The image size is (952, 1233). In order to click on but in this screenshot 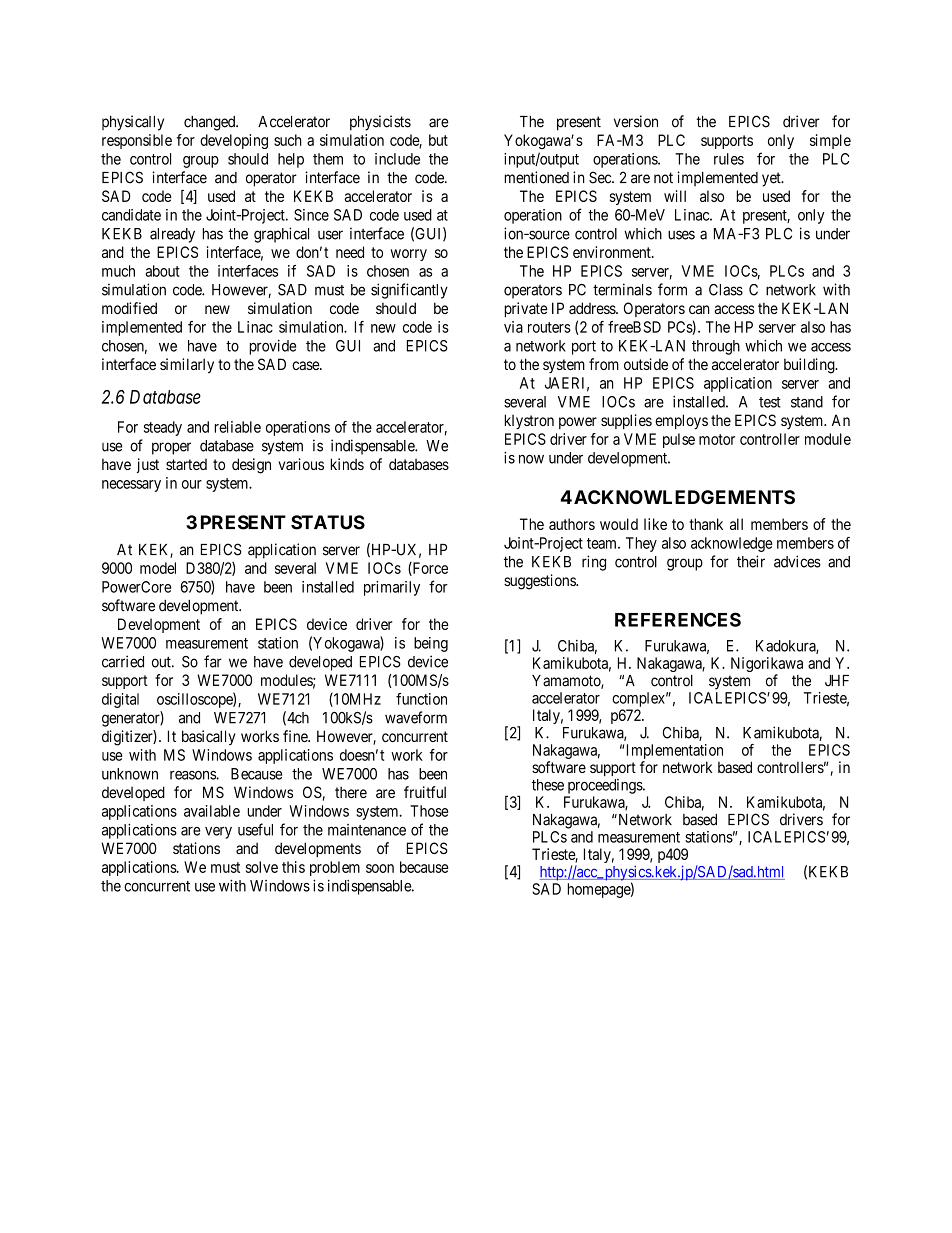, I will do `click(438, 140)`.
